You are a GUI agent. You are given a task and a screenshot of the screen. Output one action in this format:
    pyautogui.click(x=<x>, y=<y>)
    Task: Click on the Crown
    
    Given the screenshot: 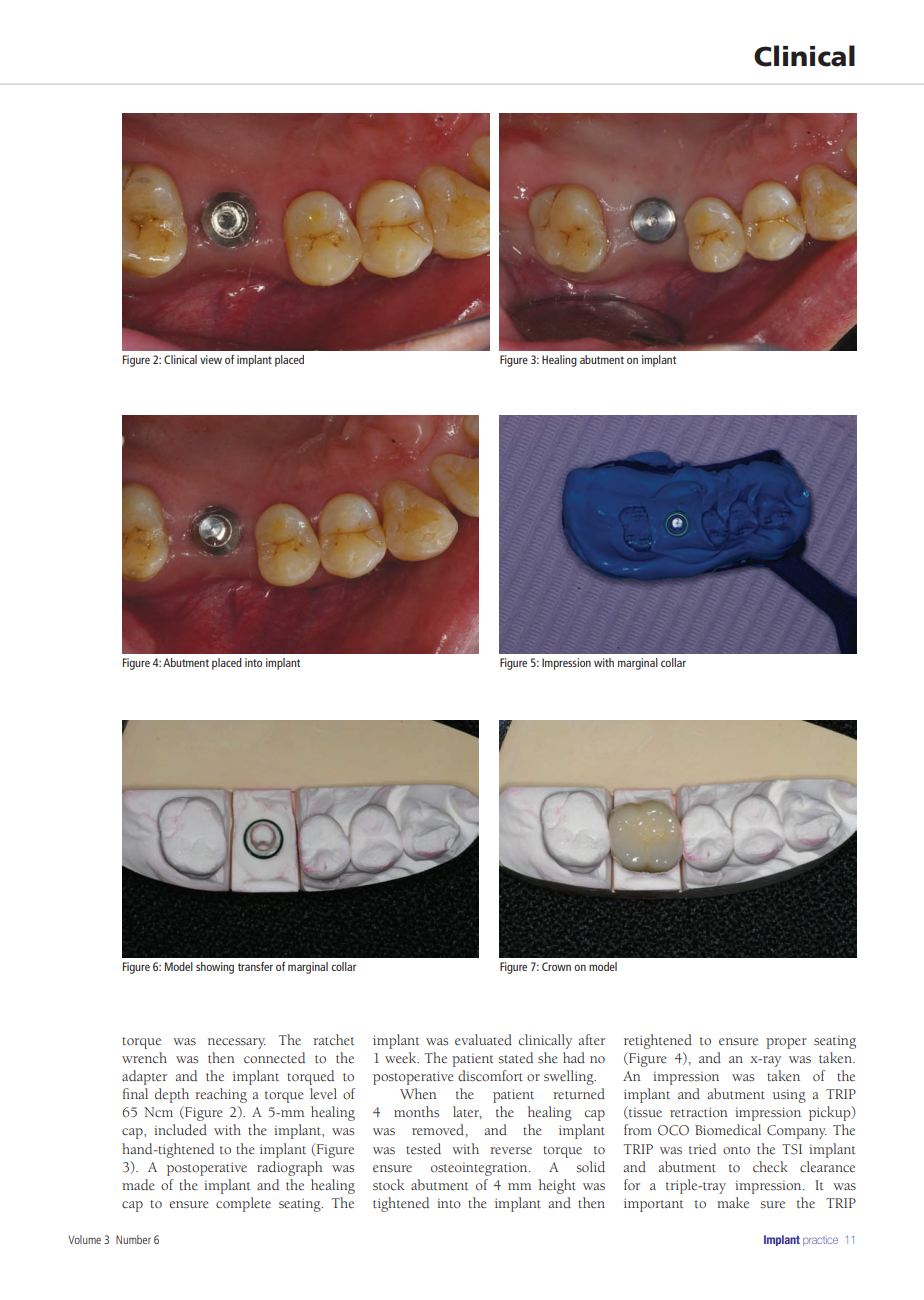 What is the action you would take?
    pyautogui.click(x=556, y=966)
